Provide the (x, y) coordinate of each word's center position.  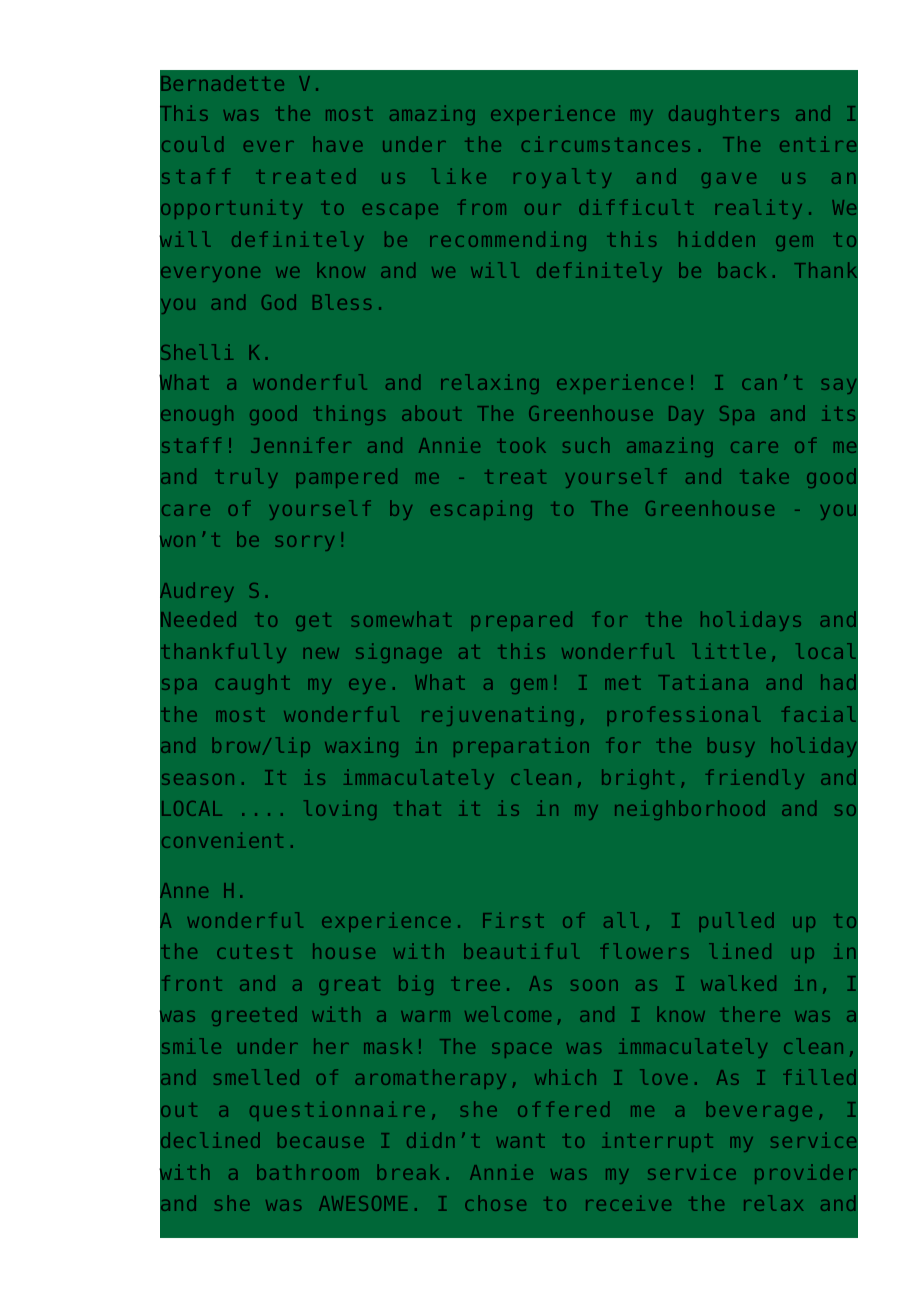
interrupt (657, 1142)
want (521, 1141)
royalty (562, 178)
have (338, 144)
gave (729, 180)
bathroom (307, 1172)
